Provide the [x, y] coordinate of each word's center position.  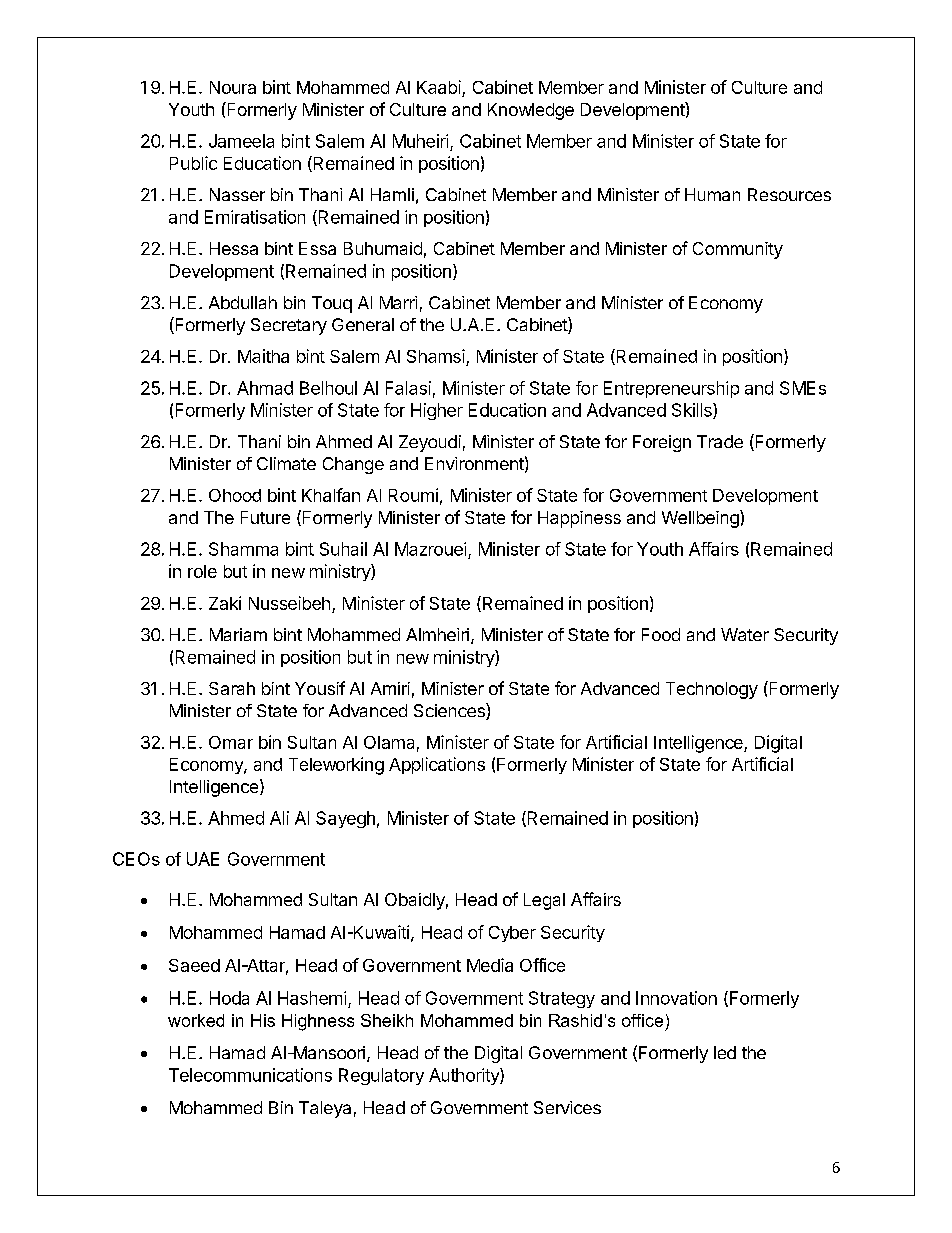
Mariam [238, 634]
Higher [437, 411]
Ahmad [265, 388]
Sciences [450, 711]
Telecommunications [250, 1075]
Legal [544, 901]
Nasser [237, 194]
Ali [279, 818]
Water [745, 634]
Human [712, 194]
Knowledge [531, 111]
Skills [693, 411]
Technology [712, 690]
